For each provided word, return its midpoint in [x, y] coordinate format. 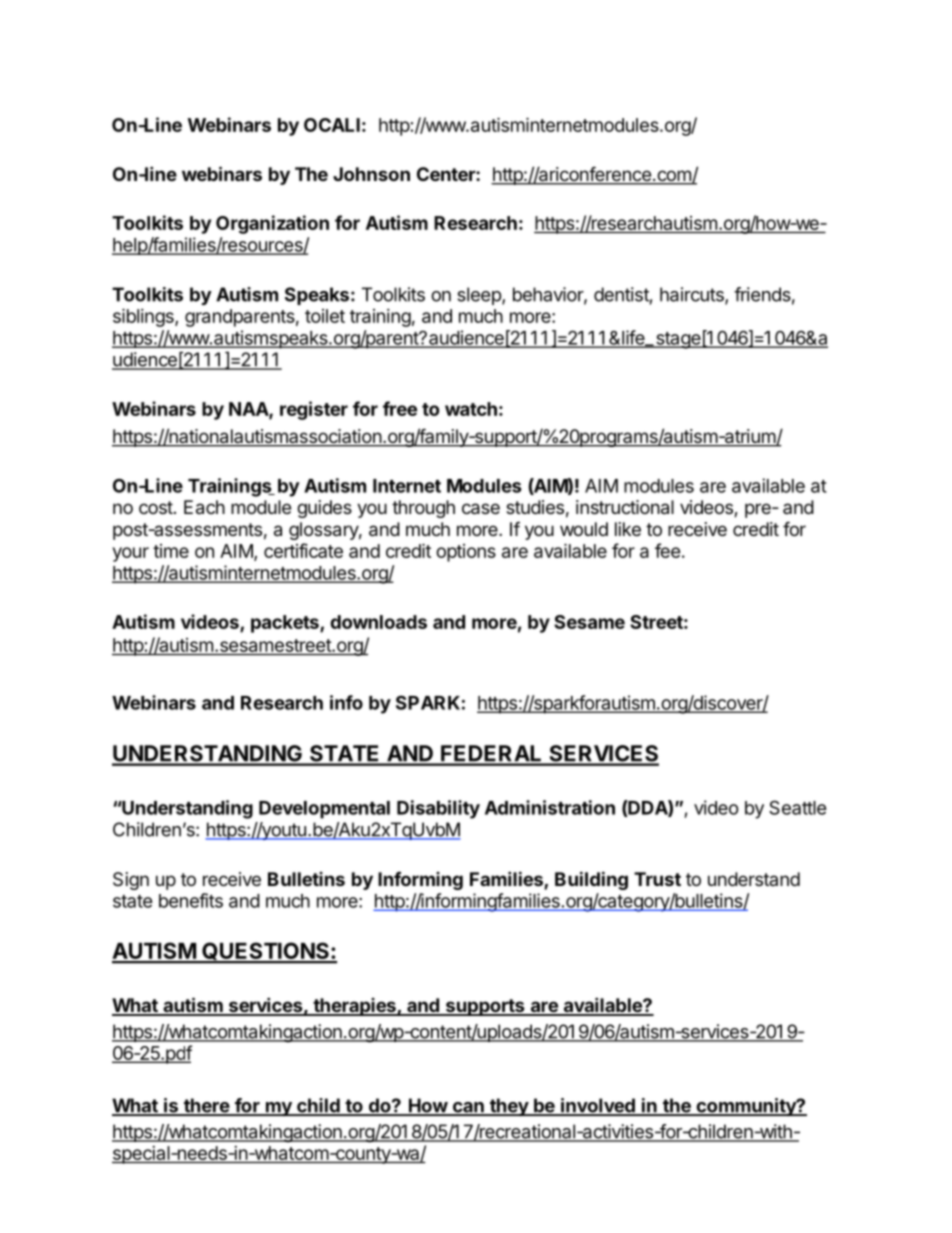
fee [668, 550]
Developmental [324, 810]
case [481, 509]
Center [447, 174]
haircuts [693, 295]
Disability [438, 809]
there [206, 1106]
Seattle [798, 807]
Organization [272, 224]
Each [204, 507]
